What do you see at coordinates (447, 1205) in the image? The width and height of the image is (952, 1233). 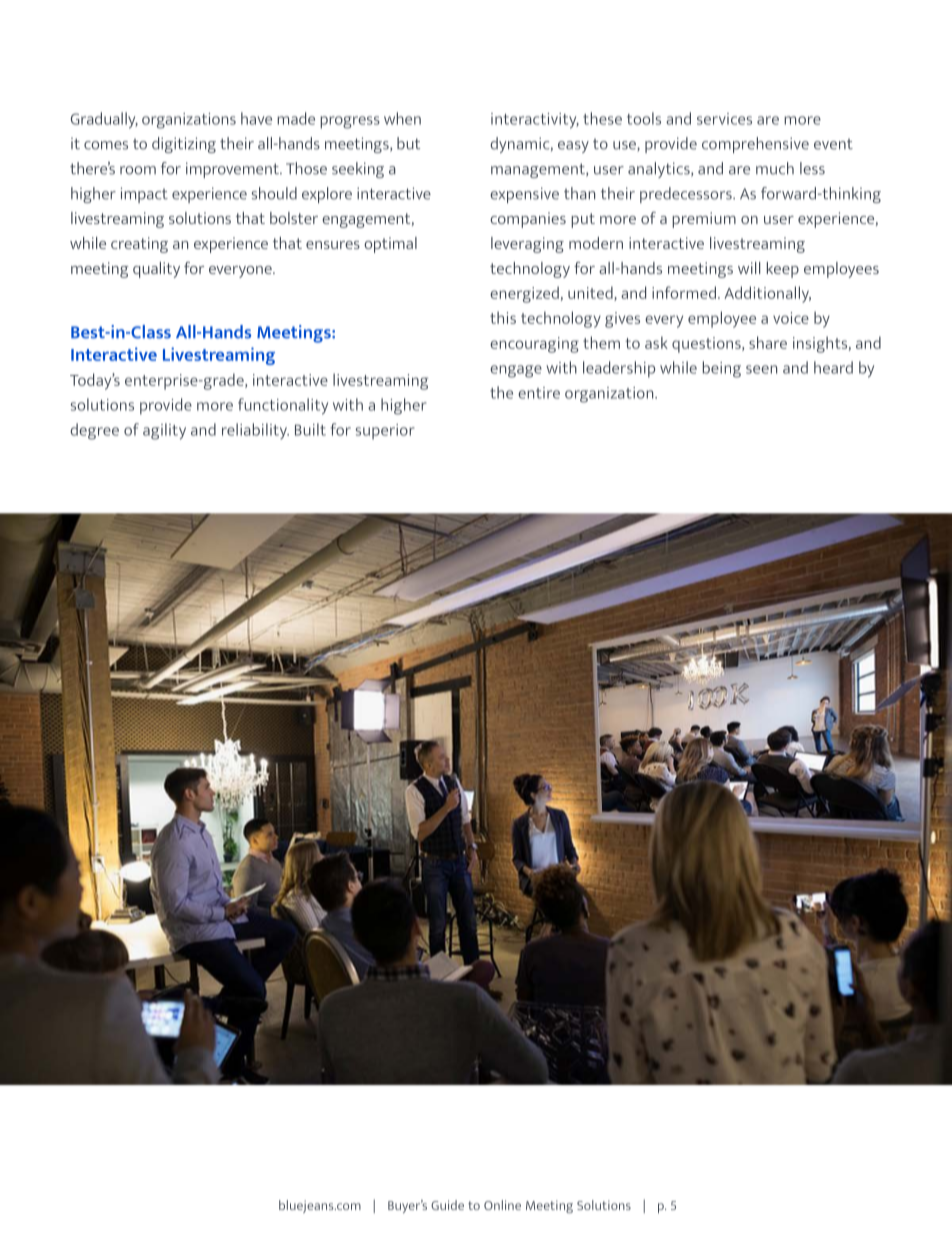 I see `Guide` at bounding box center [447, 1205].
